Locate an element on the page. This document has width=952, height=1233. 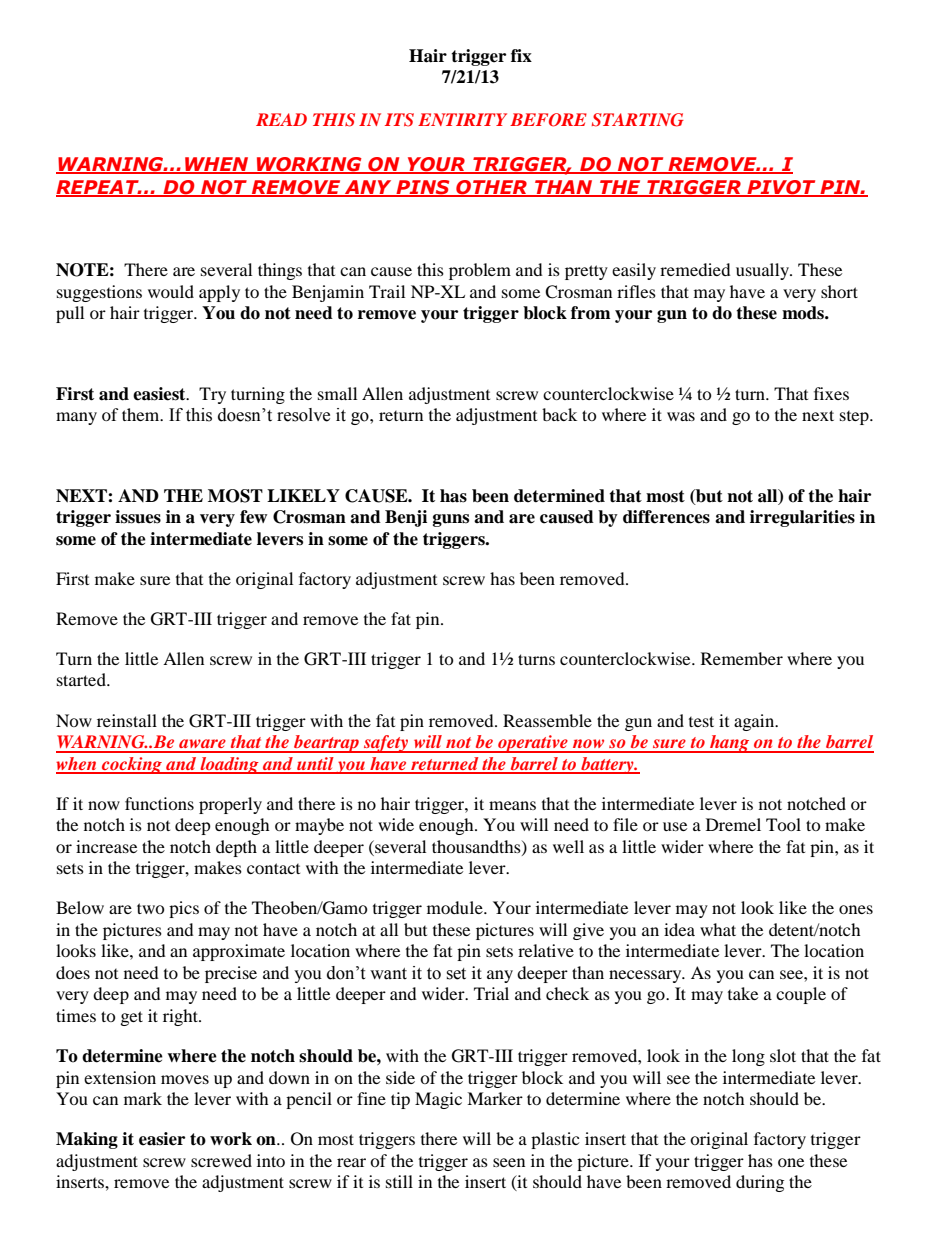
what is located at coordinates (718, 929).
